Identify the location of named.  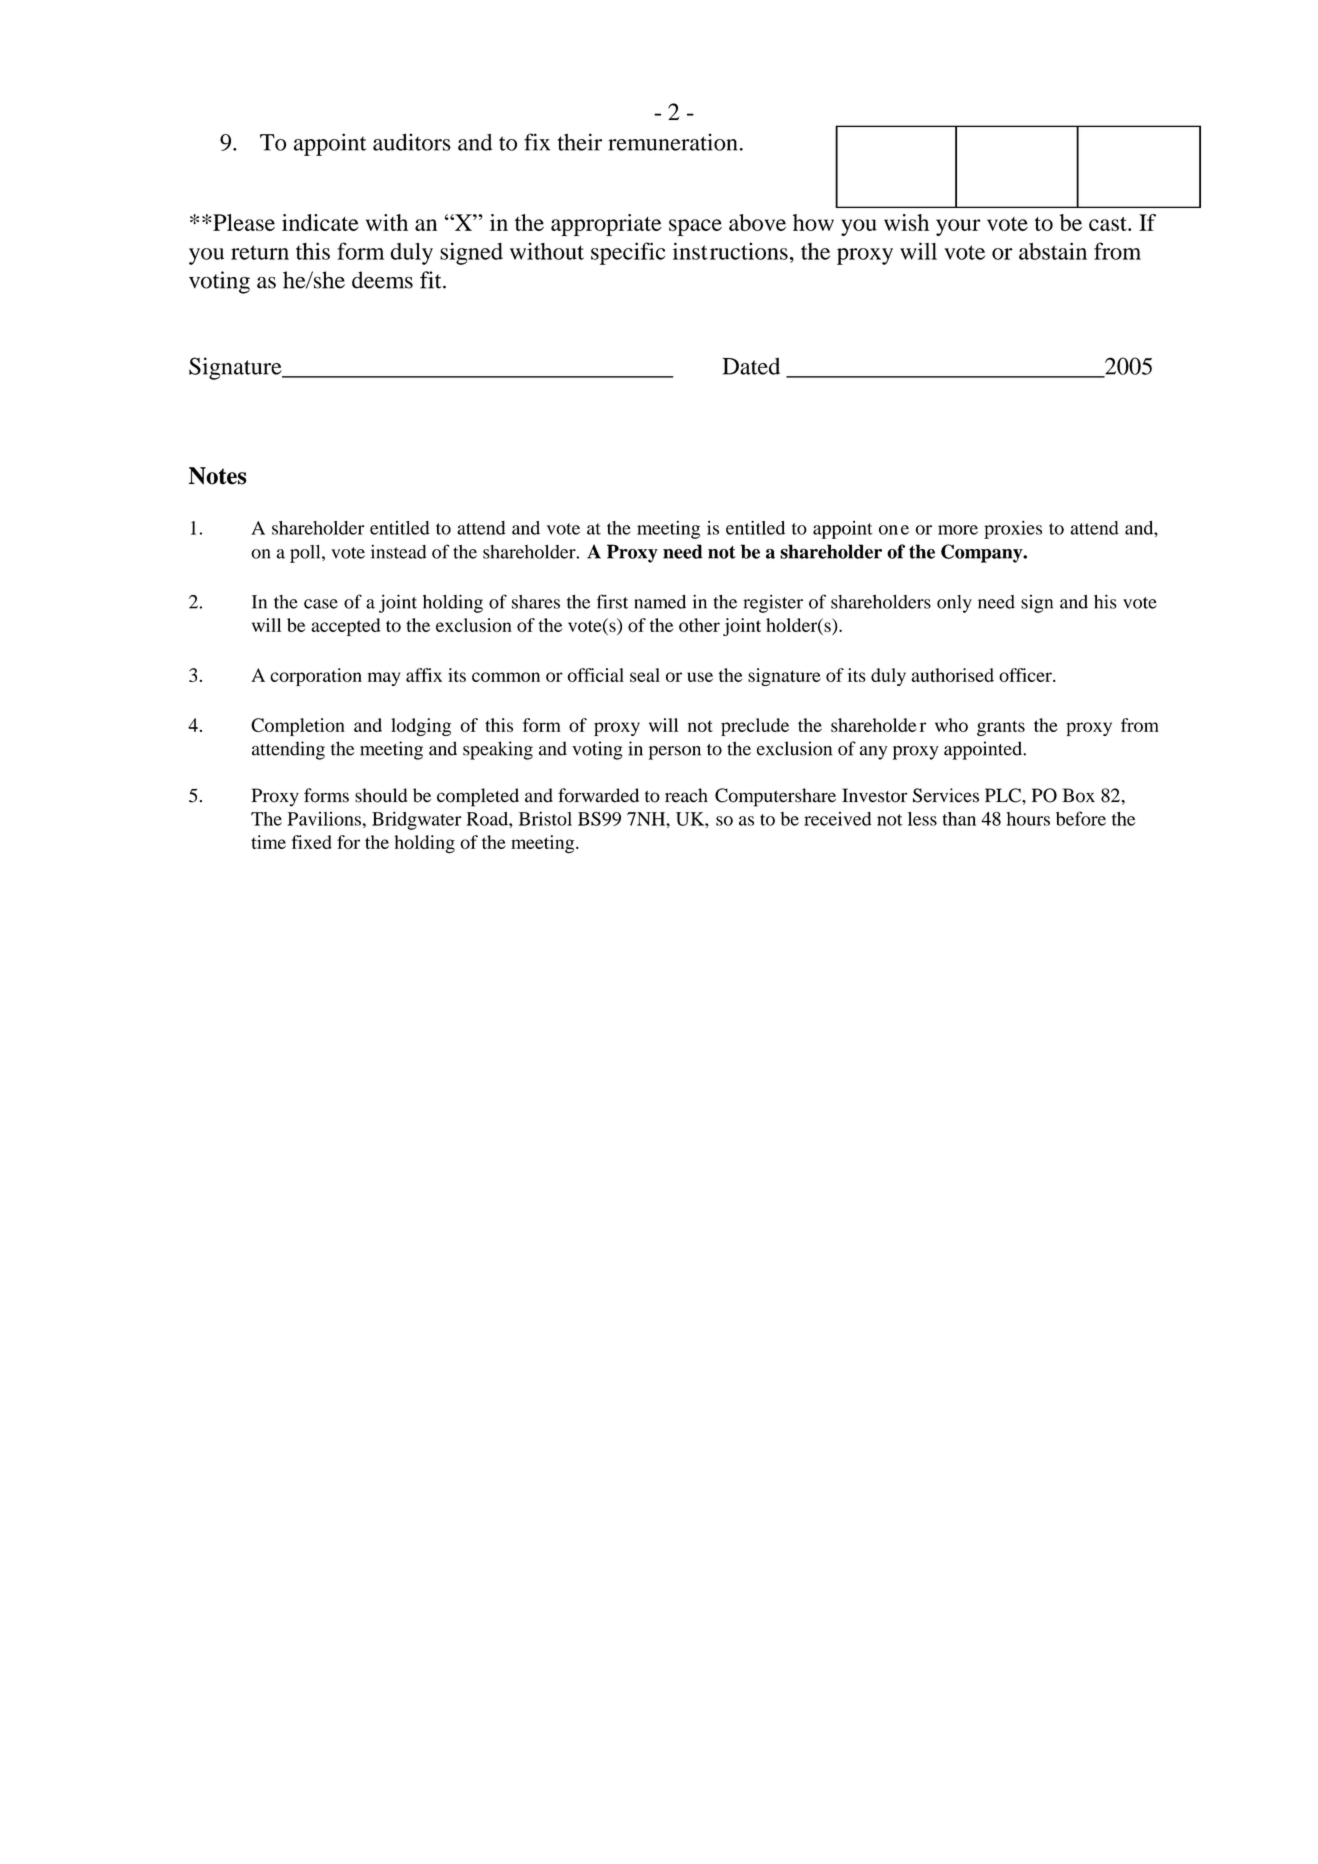
(660, 602).
